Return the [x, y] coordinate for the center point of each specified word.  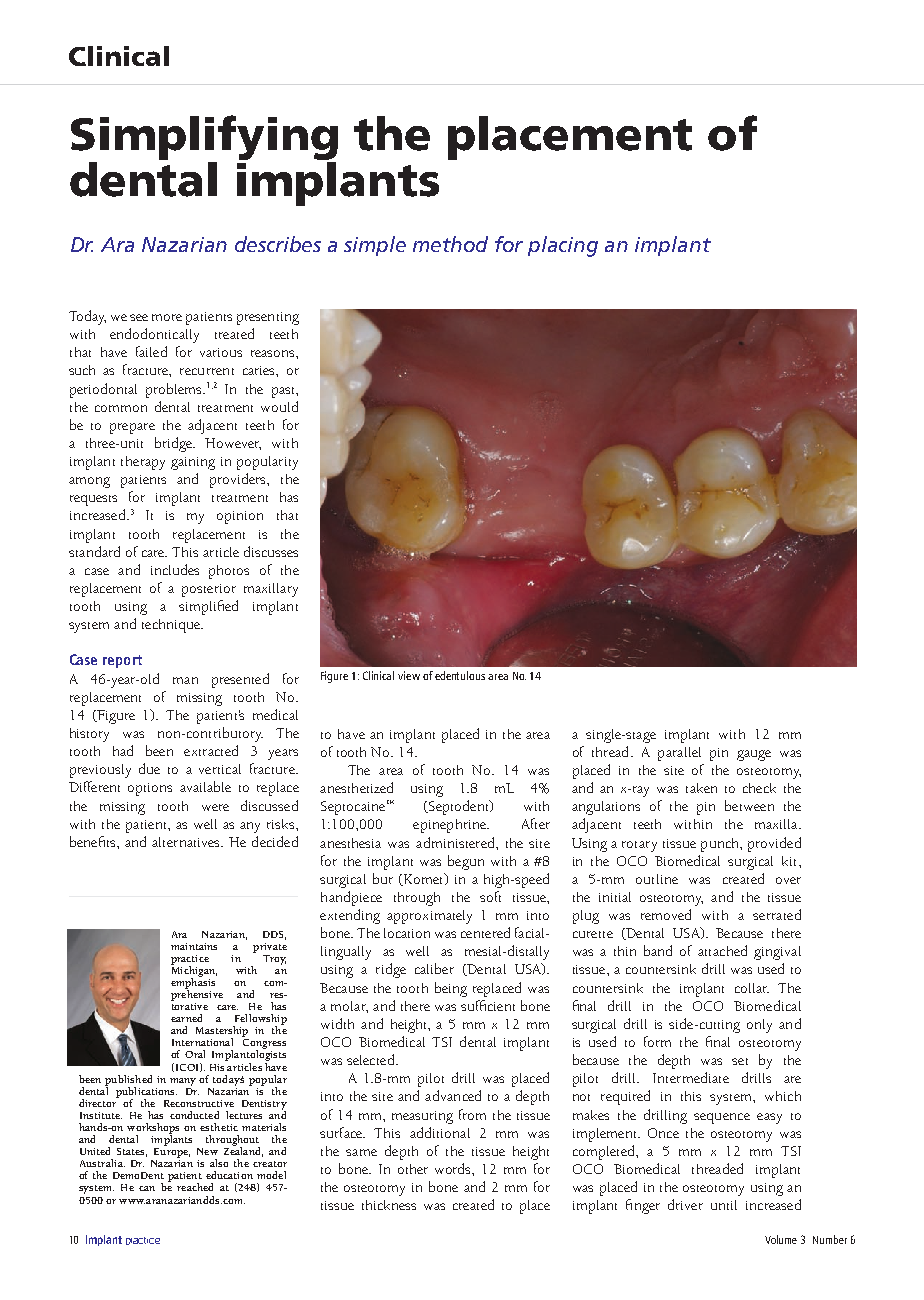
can [147, 1188]
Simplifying [204, 139]
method [450, 244]
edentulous [460, 675]
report [122, 661]
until [724, 1205]
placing [563, 246]
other [413, 1169]
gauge [754, 755]
